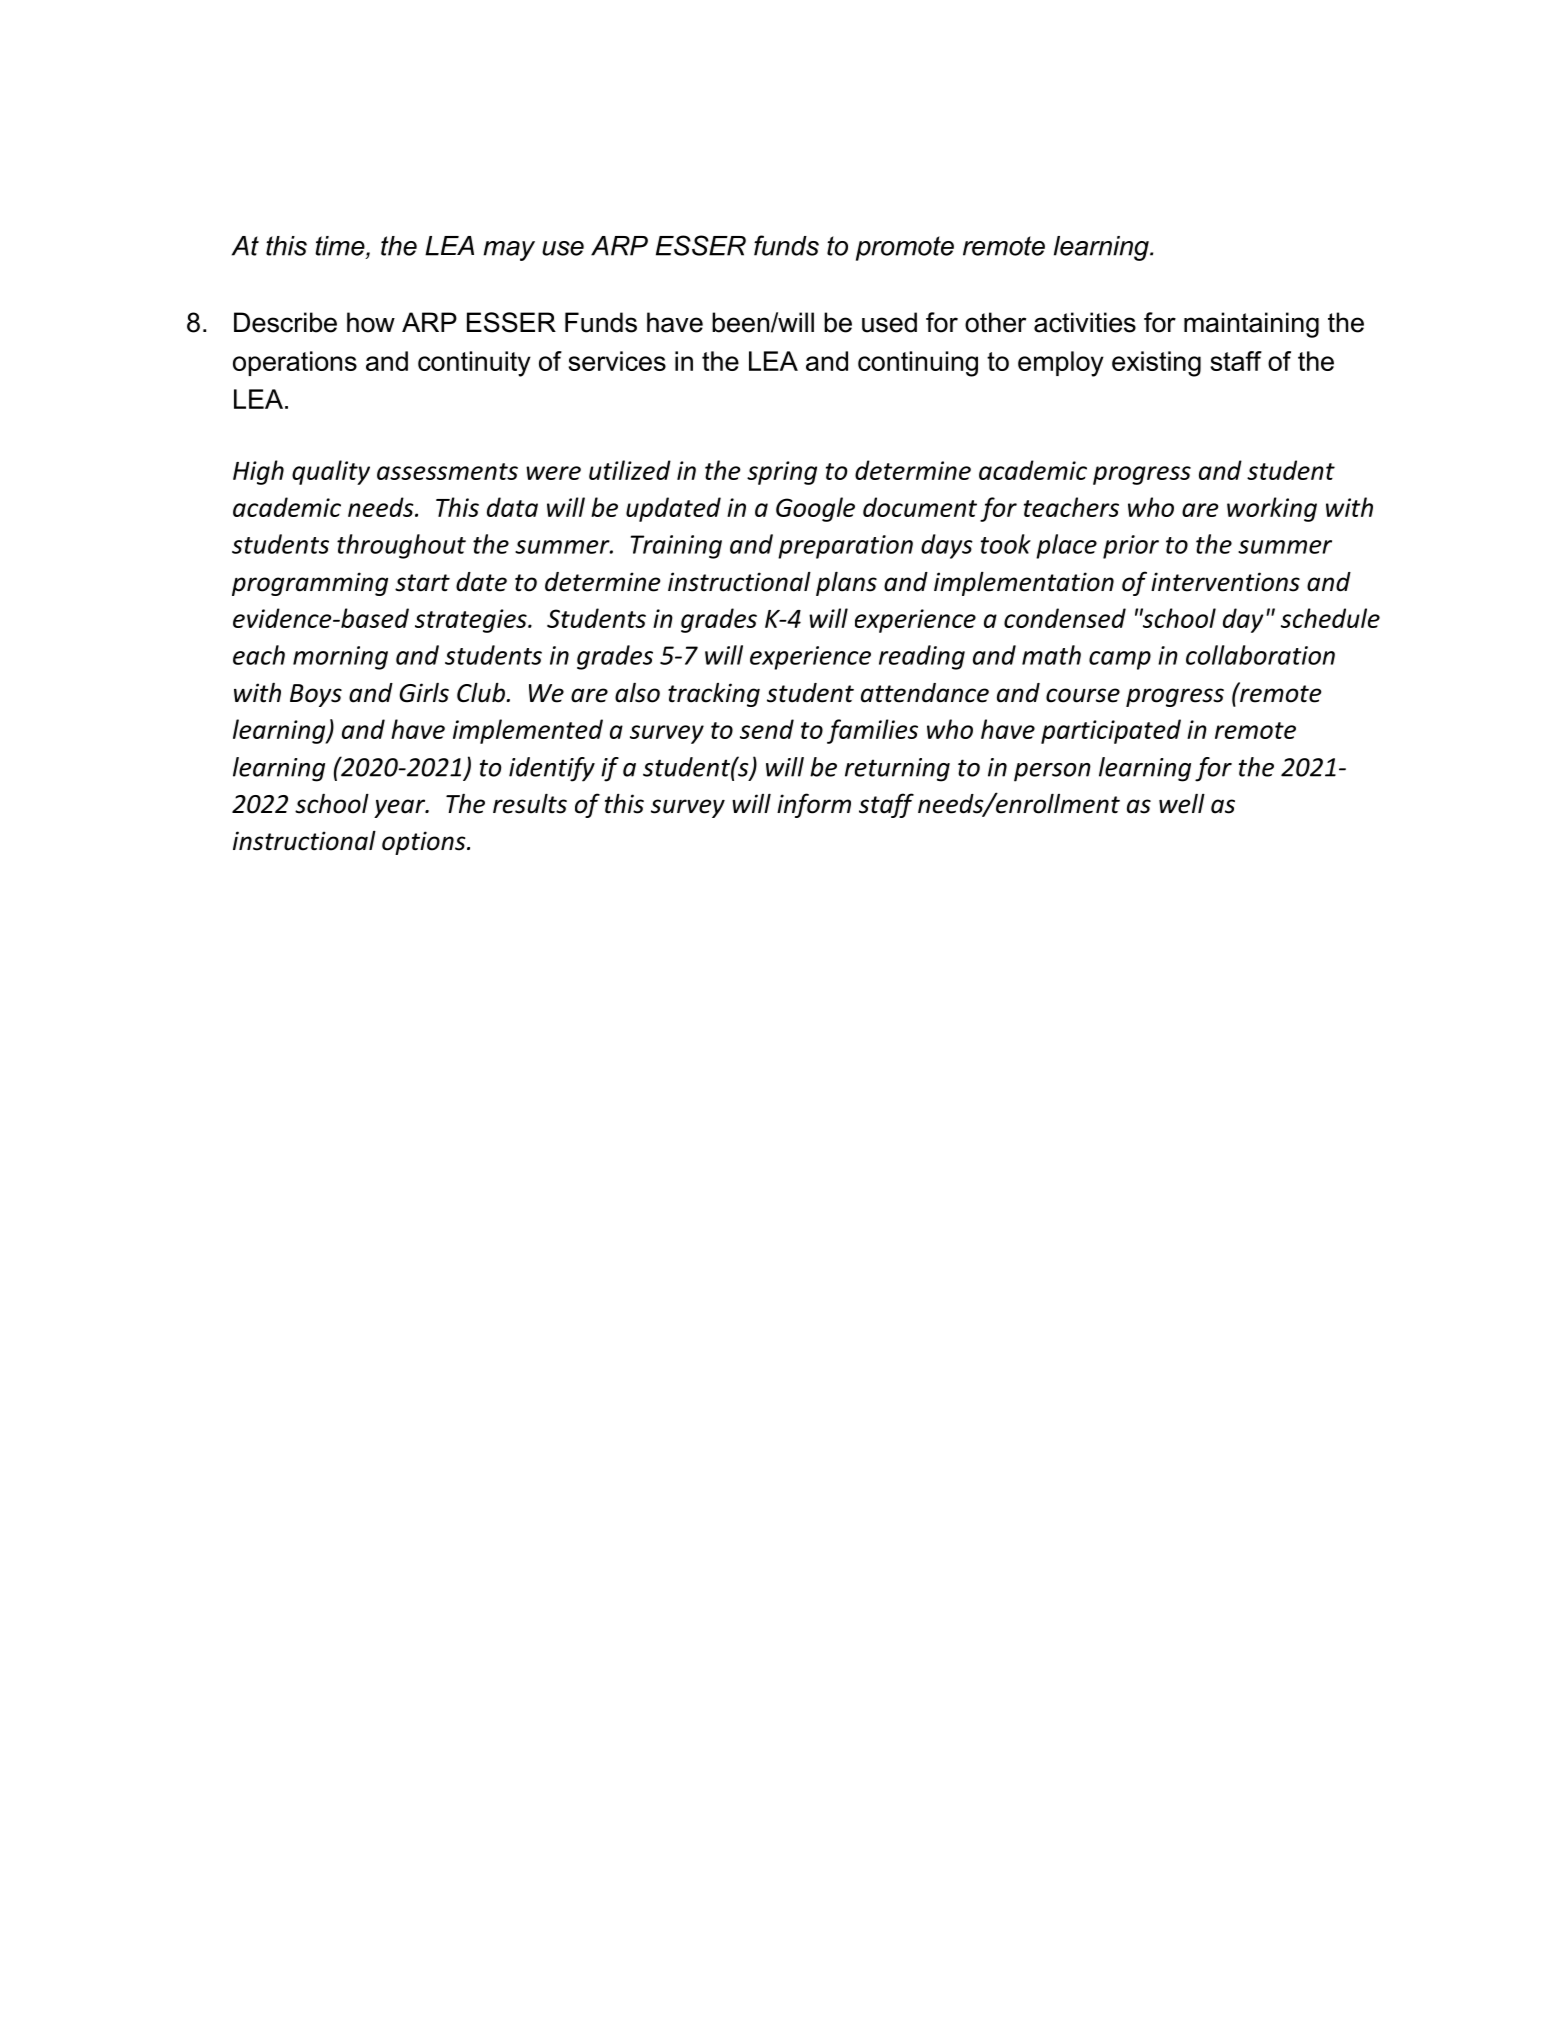  I want to click on maintaining, so click(1251, 325).
